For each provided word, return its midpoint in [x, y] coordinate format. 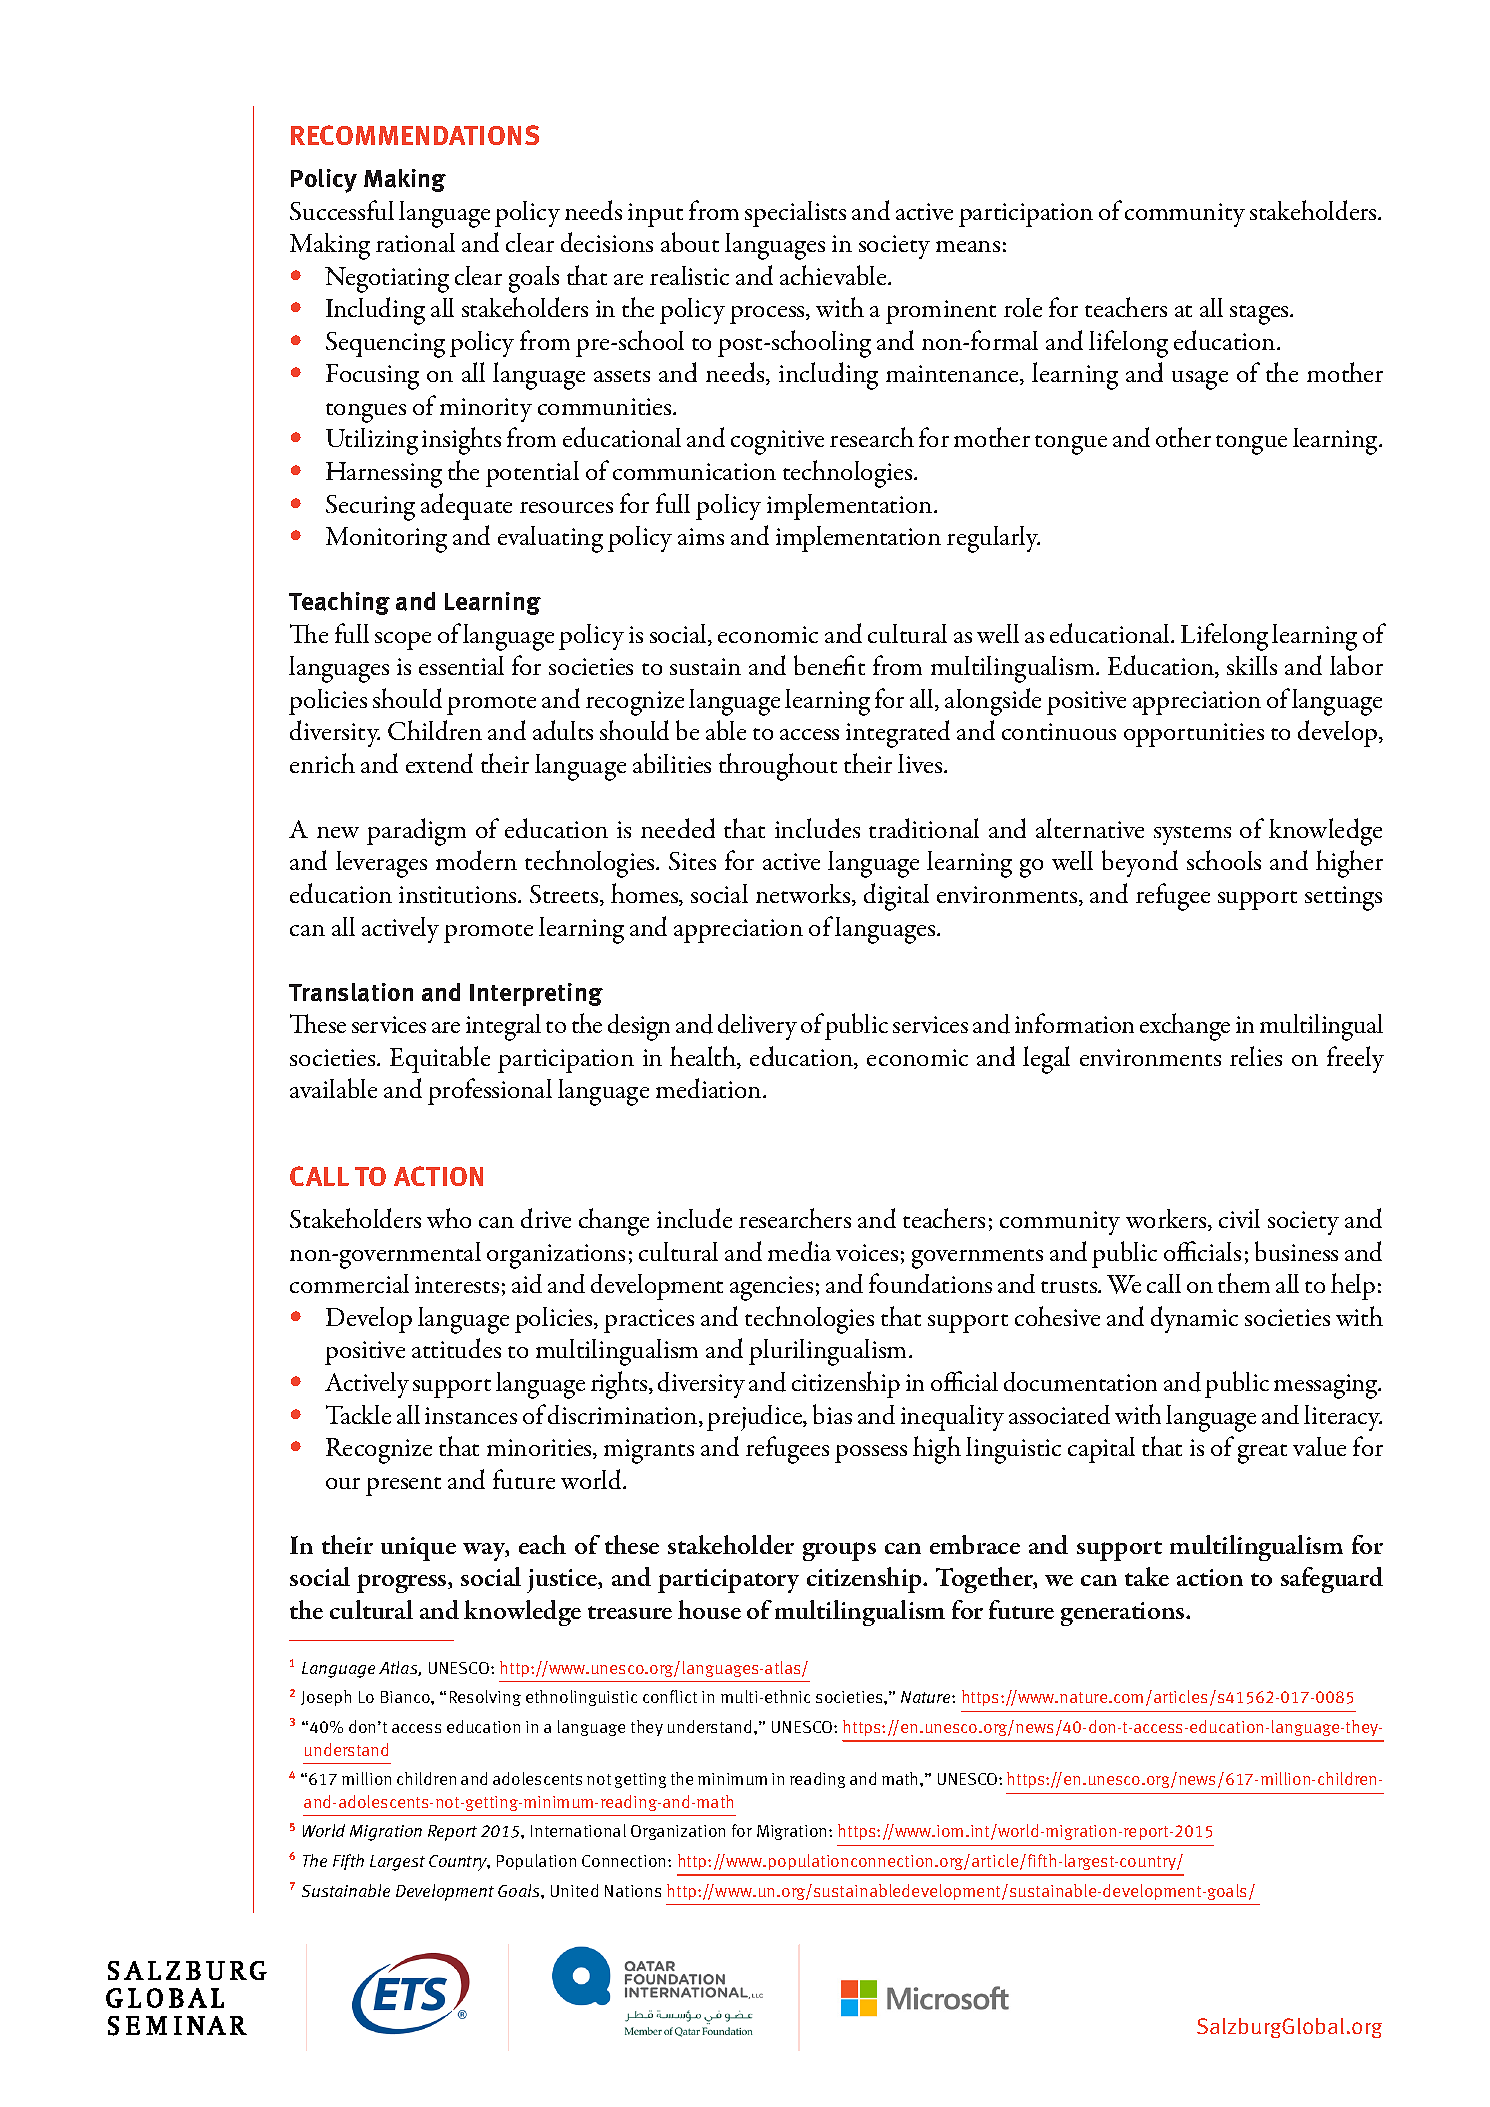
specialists [795, 214]
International [578, 1830]
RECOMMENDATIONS [415, 135]
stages [1260, 315]
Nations [633, 1891]
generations [1124, 1614]
